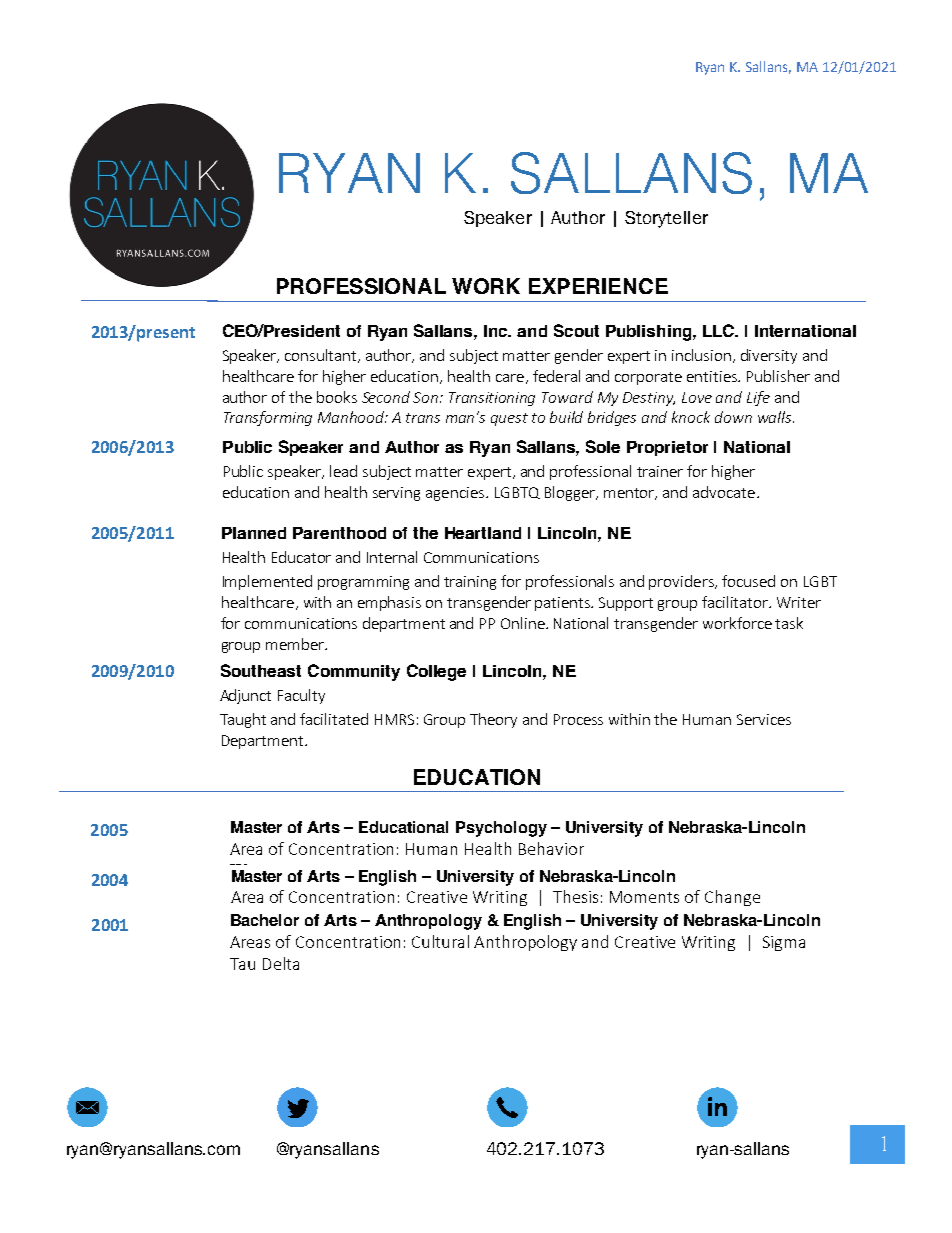 The height and width of the screenshot is (1233, 952). What do you see at coordinates (267, 582) in the screenshot?
I see `Implemented` at bounding box center [267, 582].
